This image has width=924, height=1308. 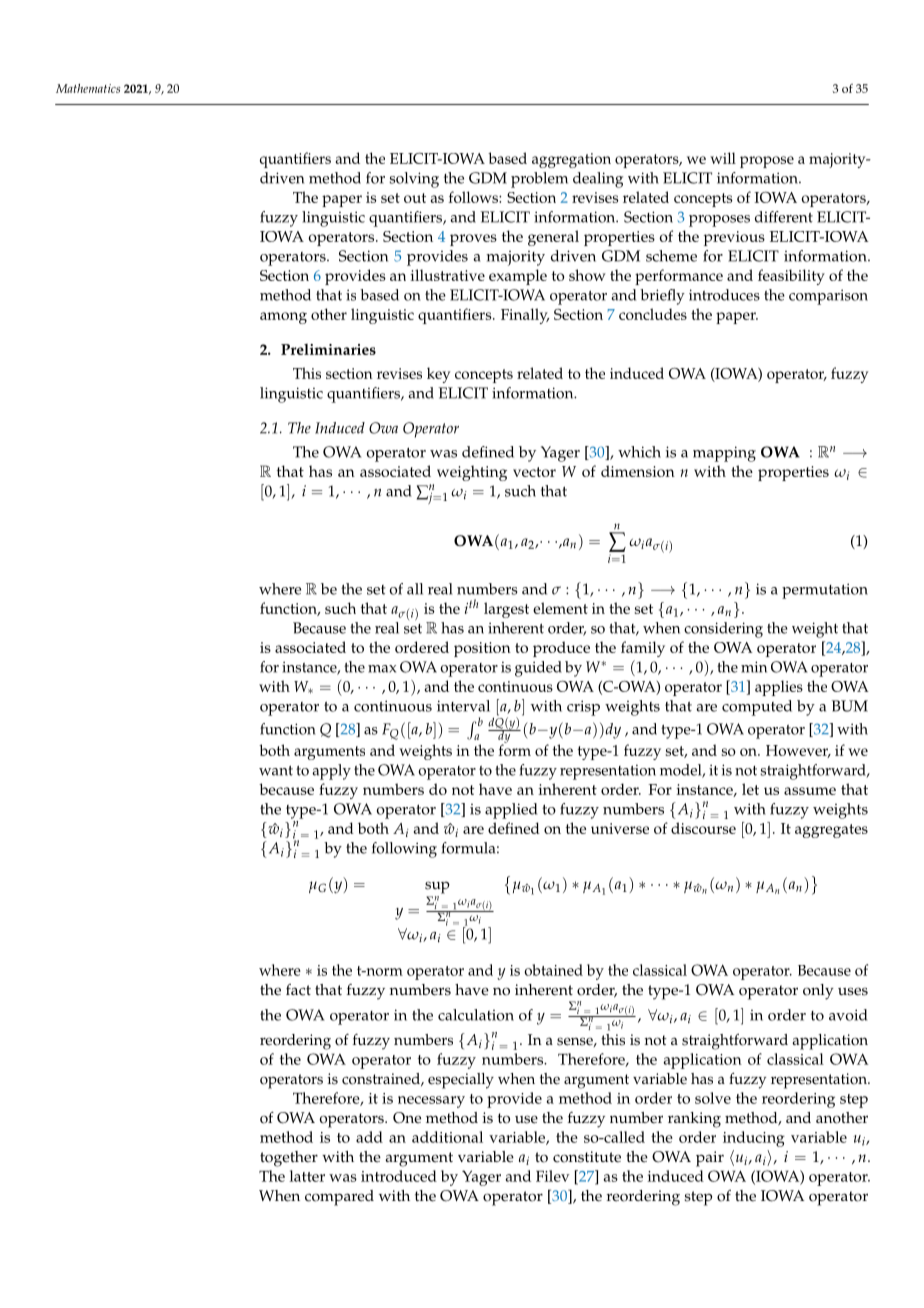 I want to click on Mathematics, so click(x=88, y=88).
